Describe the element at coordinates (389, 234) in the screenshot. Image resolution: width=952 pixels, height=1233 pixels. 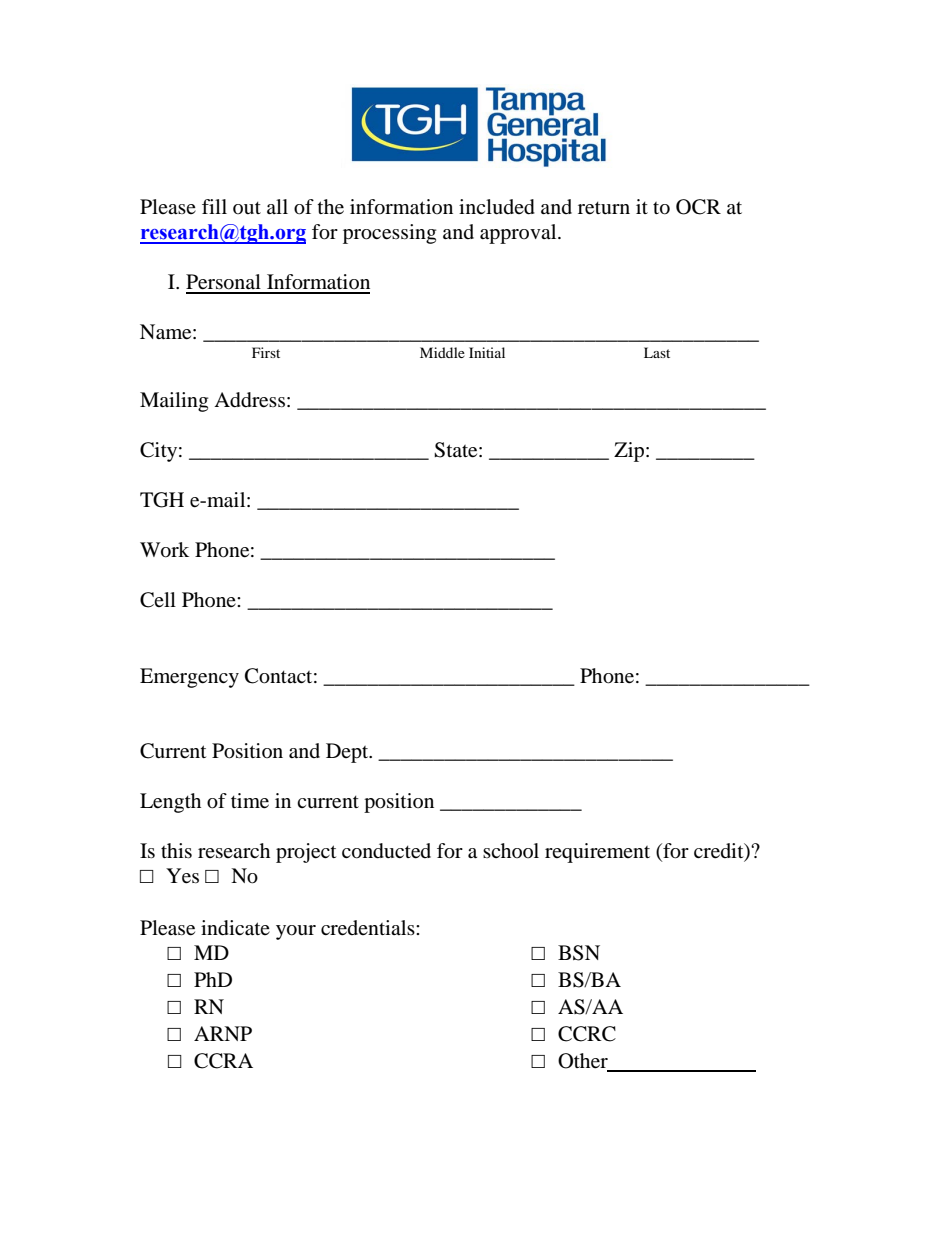
I see `processing` at that location.
